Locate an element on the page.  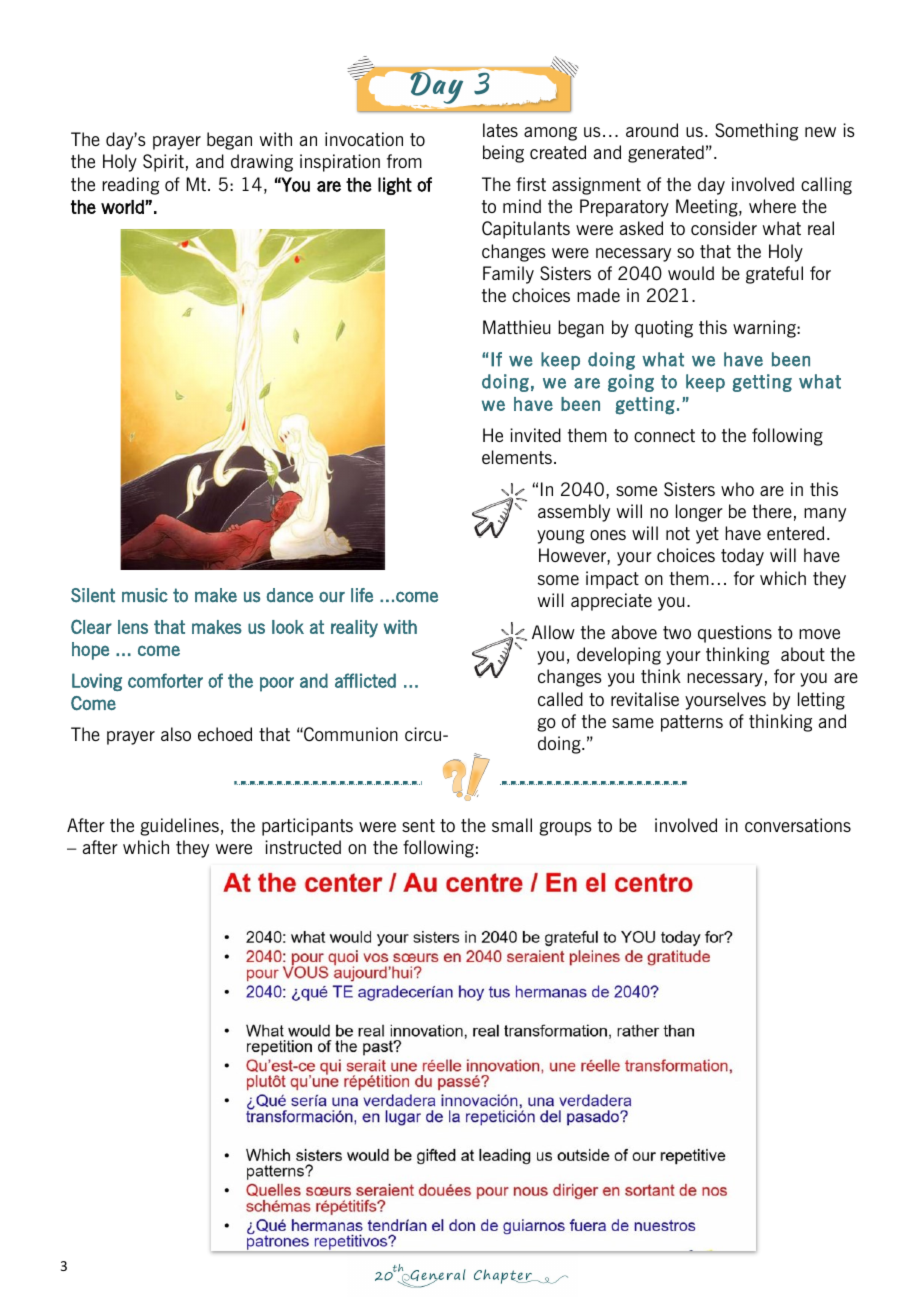
conversations is located at coordinates (798, 825).
